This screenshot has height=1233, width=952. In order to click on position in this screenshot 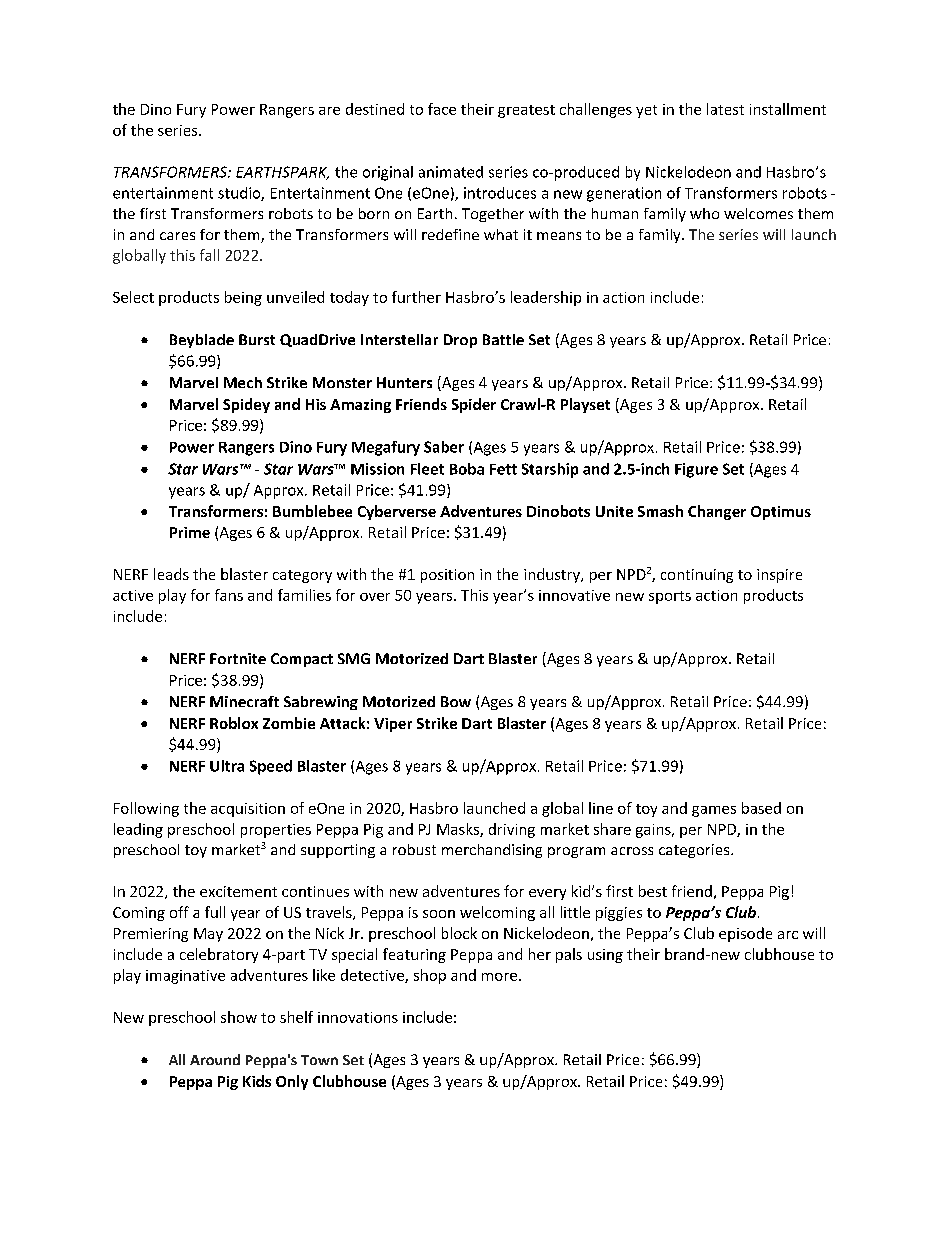, I will do `click(447, 576)`.
